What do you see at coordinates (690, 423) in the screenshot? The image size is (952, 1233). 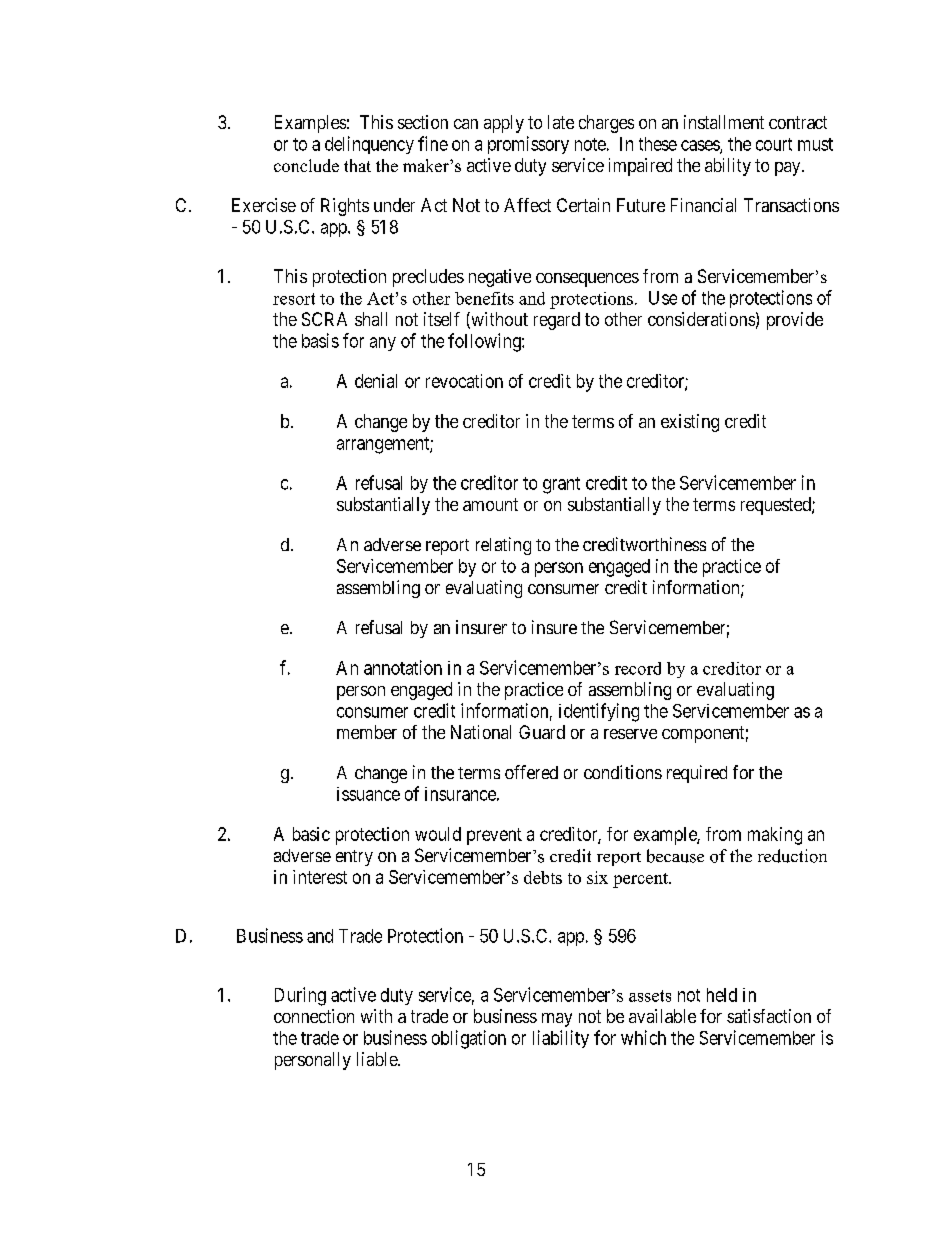 I see `existing` at bounding box center [690, 423].
